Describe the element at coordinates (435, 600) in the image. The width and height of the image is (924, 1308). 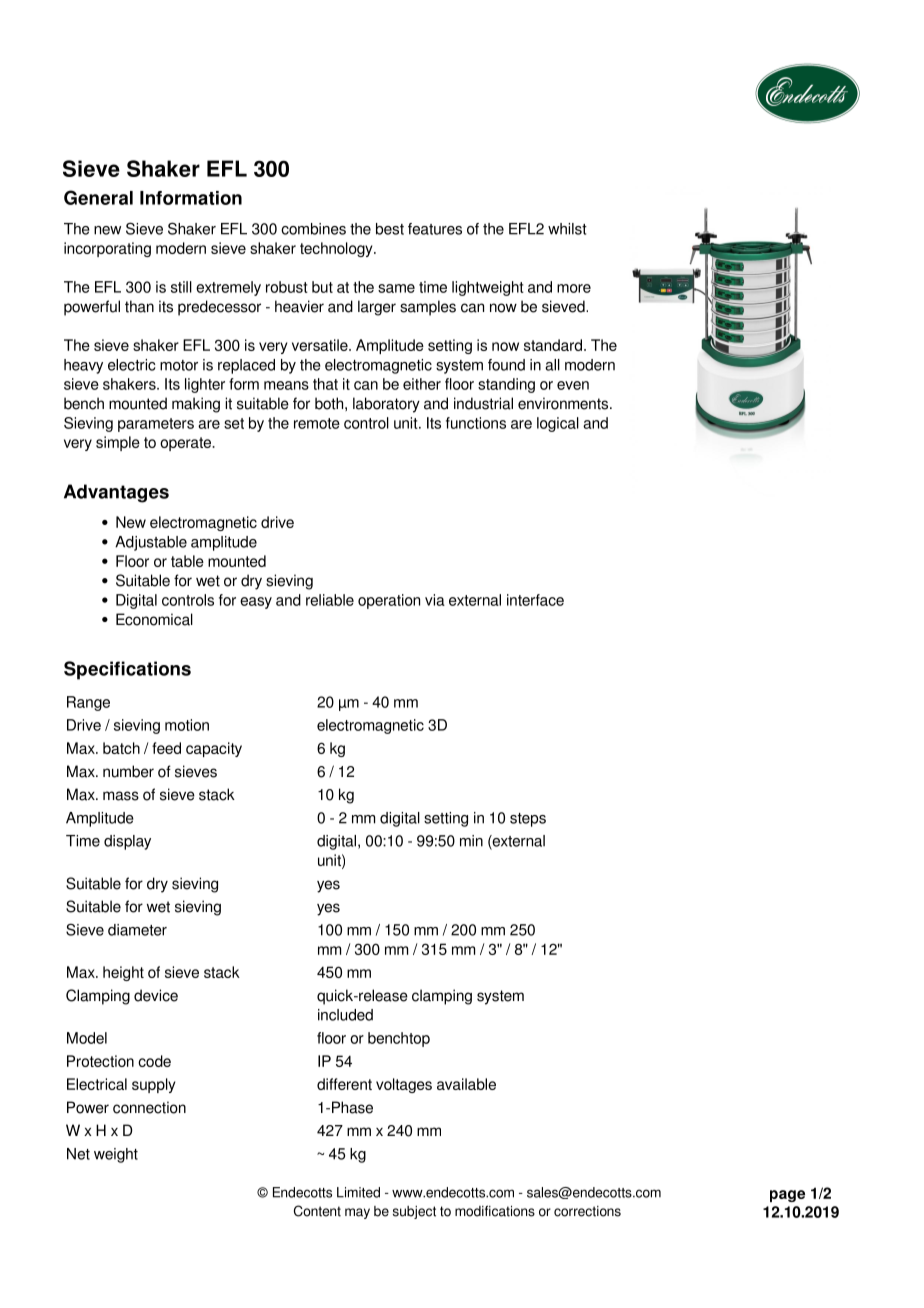
I see `via` at that location.
